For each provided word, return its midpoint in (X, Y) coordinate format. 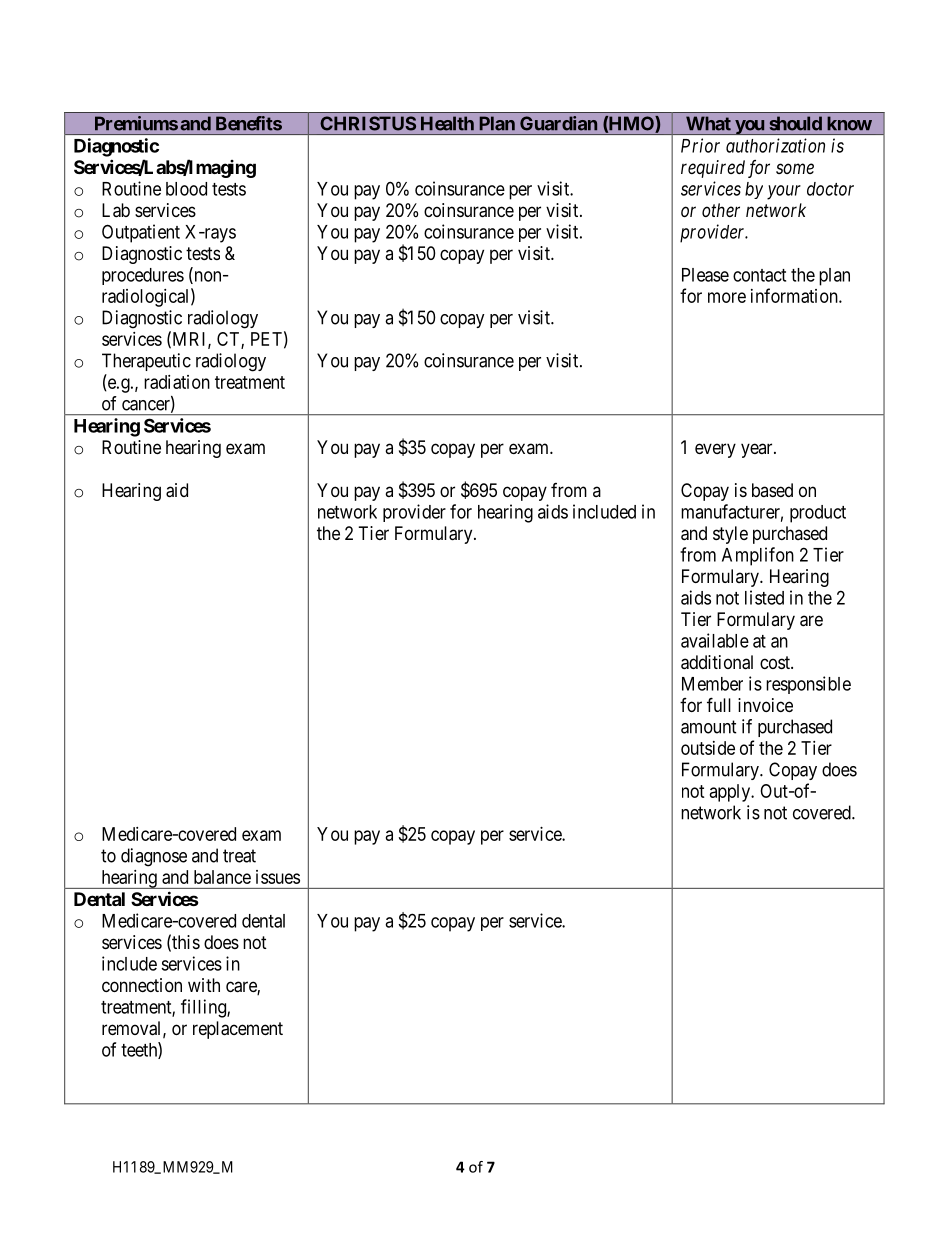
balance (222, 877)
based (772, 490)
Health (447, 123)
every (715, 450)
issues (278, 877)
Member (712, 684)
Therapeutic (146, 362)
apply (731, 793)
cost (776, 662)
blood (186, 189)
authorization (775, 145)
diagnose (154, 857)
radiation (177, 382)
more (727, 297)
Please (705, 275)
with (204, 985)
